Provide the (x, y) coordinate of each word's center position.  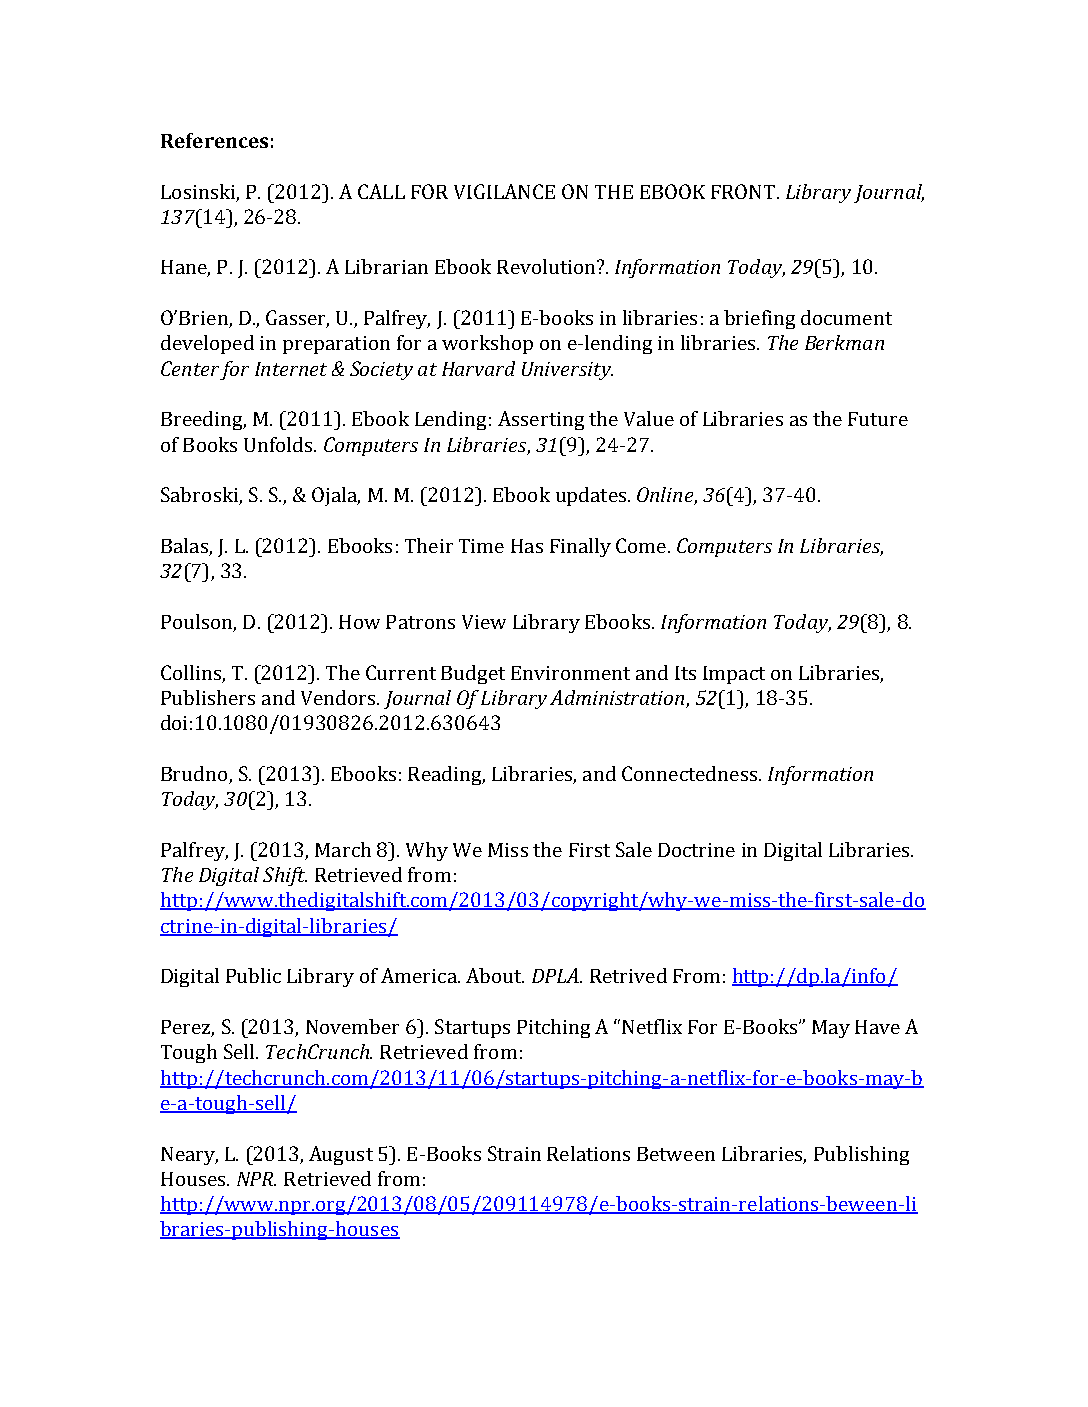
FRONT (743, 191)
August (341, 1155)
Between (676, 1154)
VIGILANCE (504, 191)
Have (877, 1027)
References (214, 140)
